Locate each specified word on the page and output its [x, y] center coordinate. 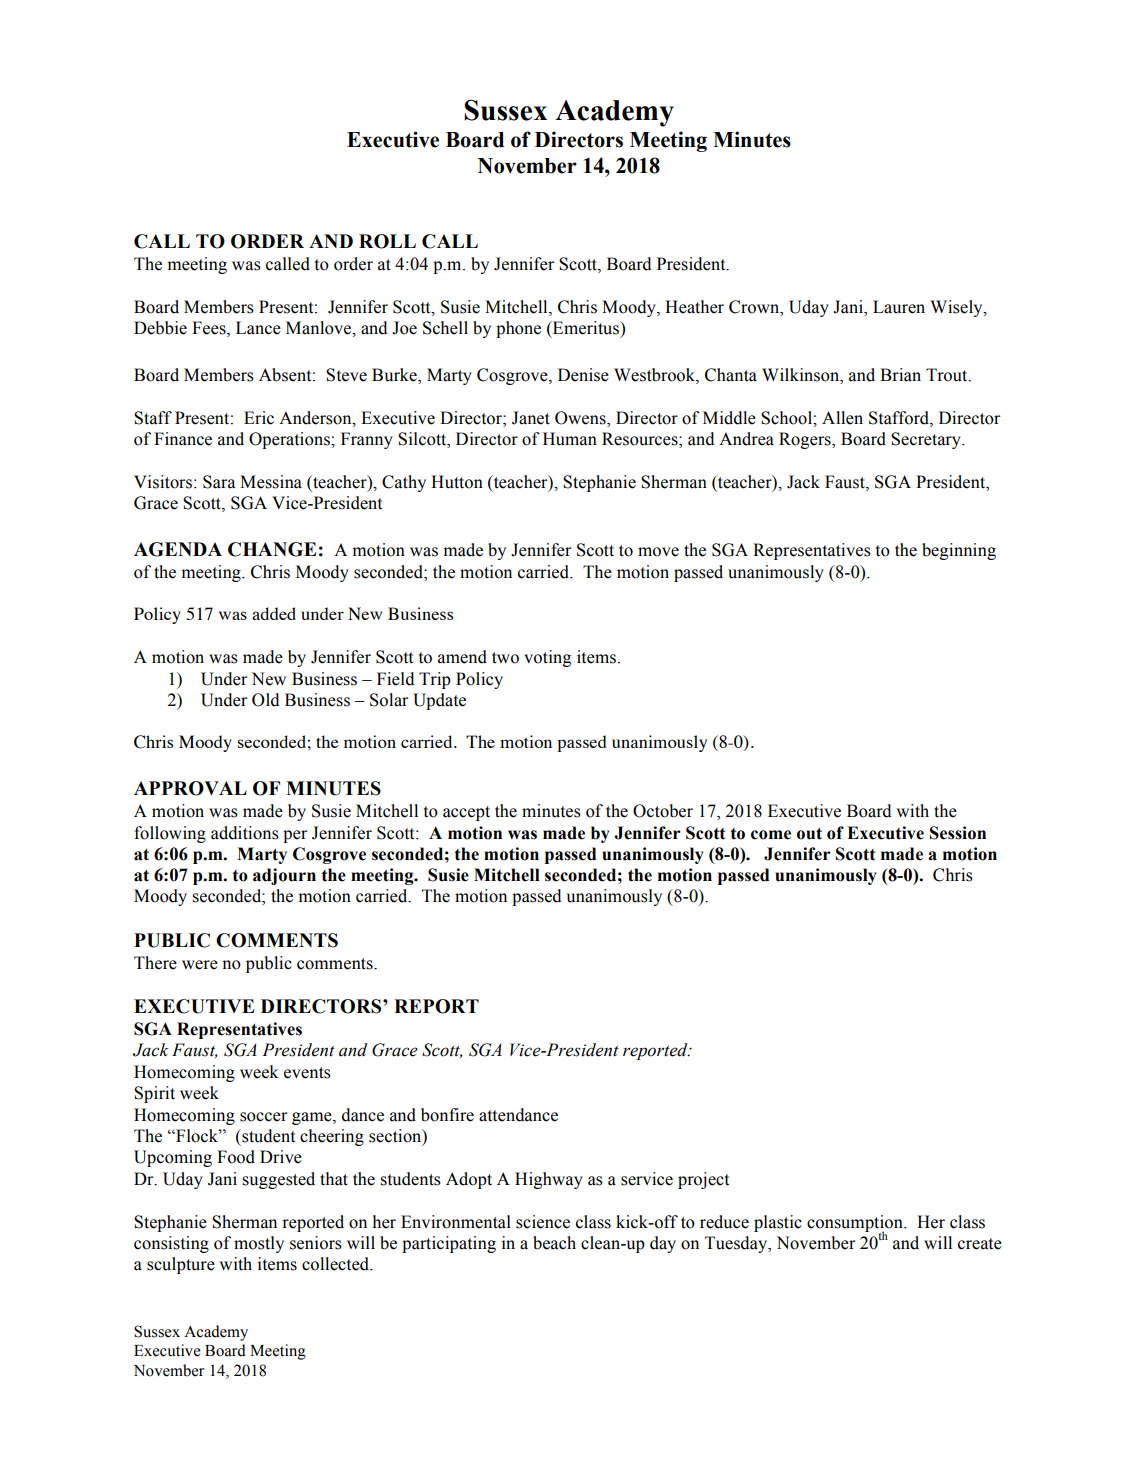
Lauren [899, 307]
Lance [258, 328]
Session [958, 833]
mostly [259, 1244]
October [663, 811]
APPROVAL [190, 788]
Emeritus [586, 328]
